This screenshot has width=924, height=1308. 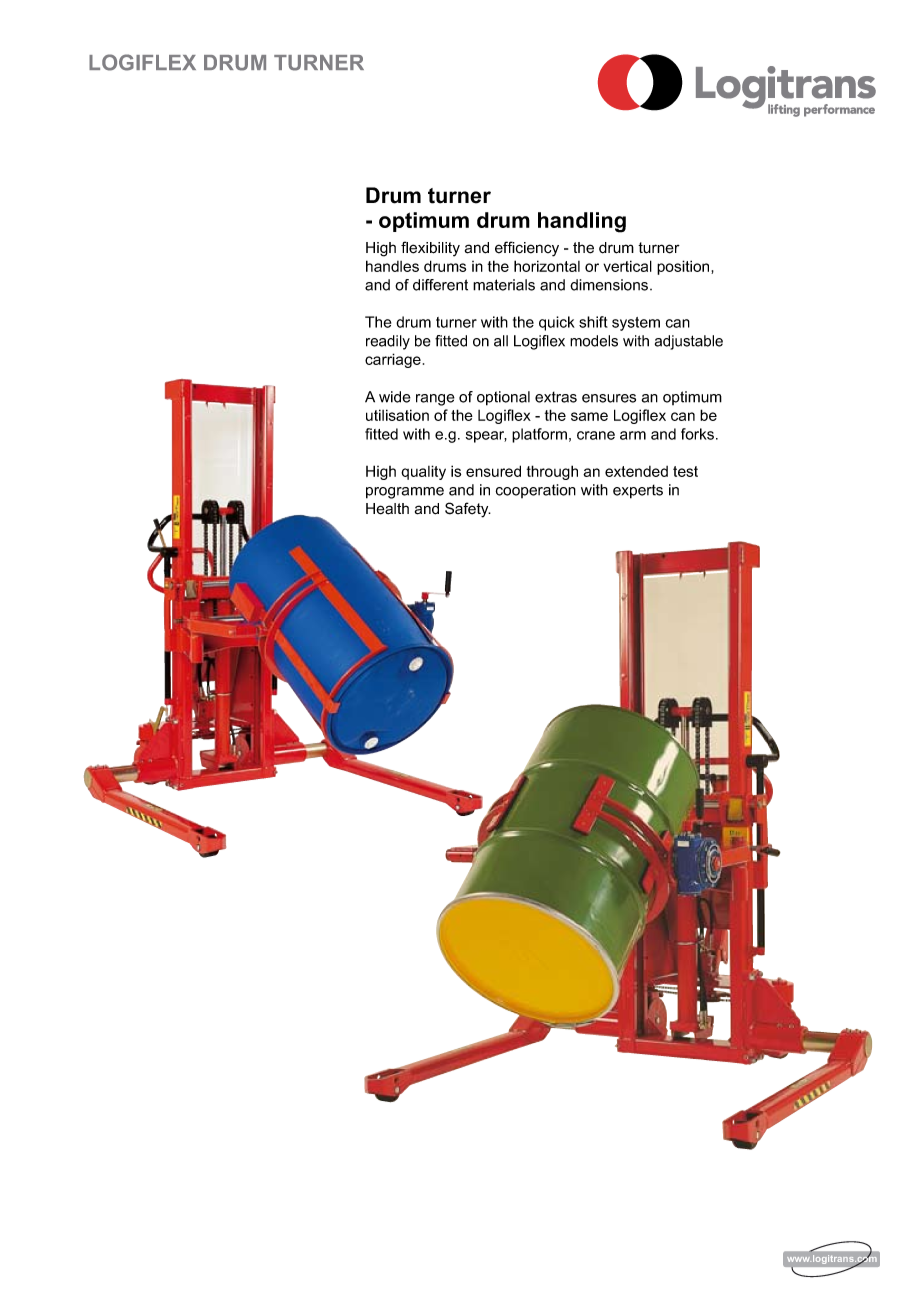 I want to click on experts, so click(x=638, y=491).
